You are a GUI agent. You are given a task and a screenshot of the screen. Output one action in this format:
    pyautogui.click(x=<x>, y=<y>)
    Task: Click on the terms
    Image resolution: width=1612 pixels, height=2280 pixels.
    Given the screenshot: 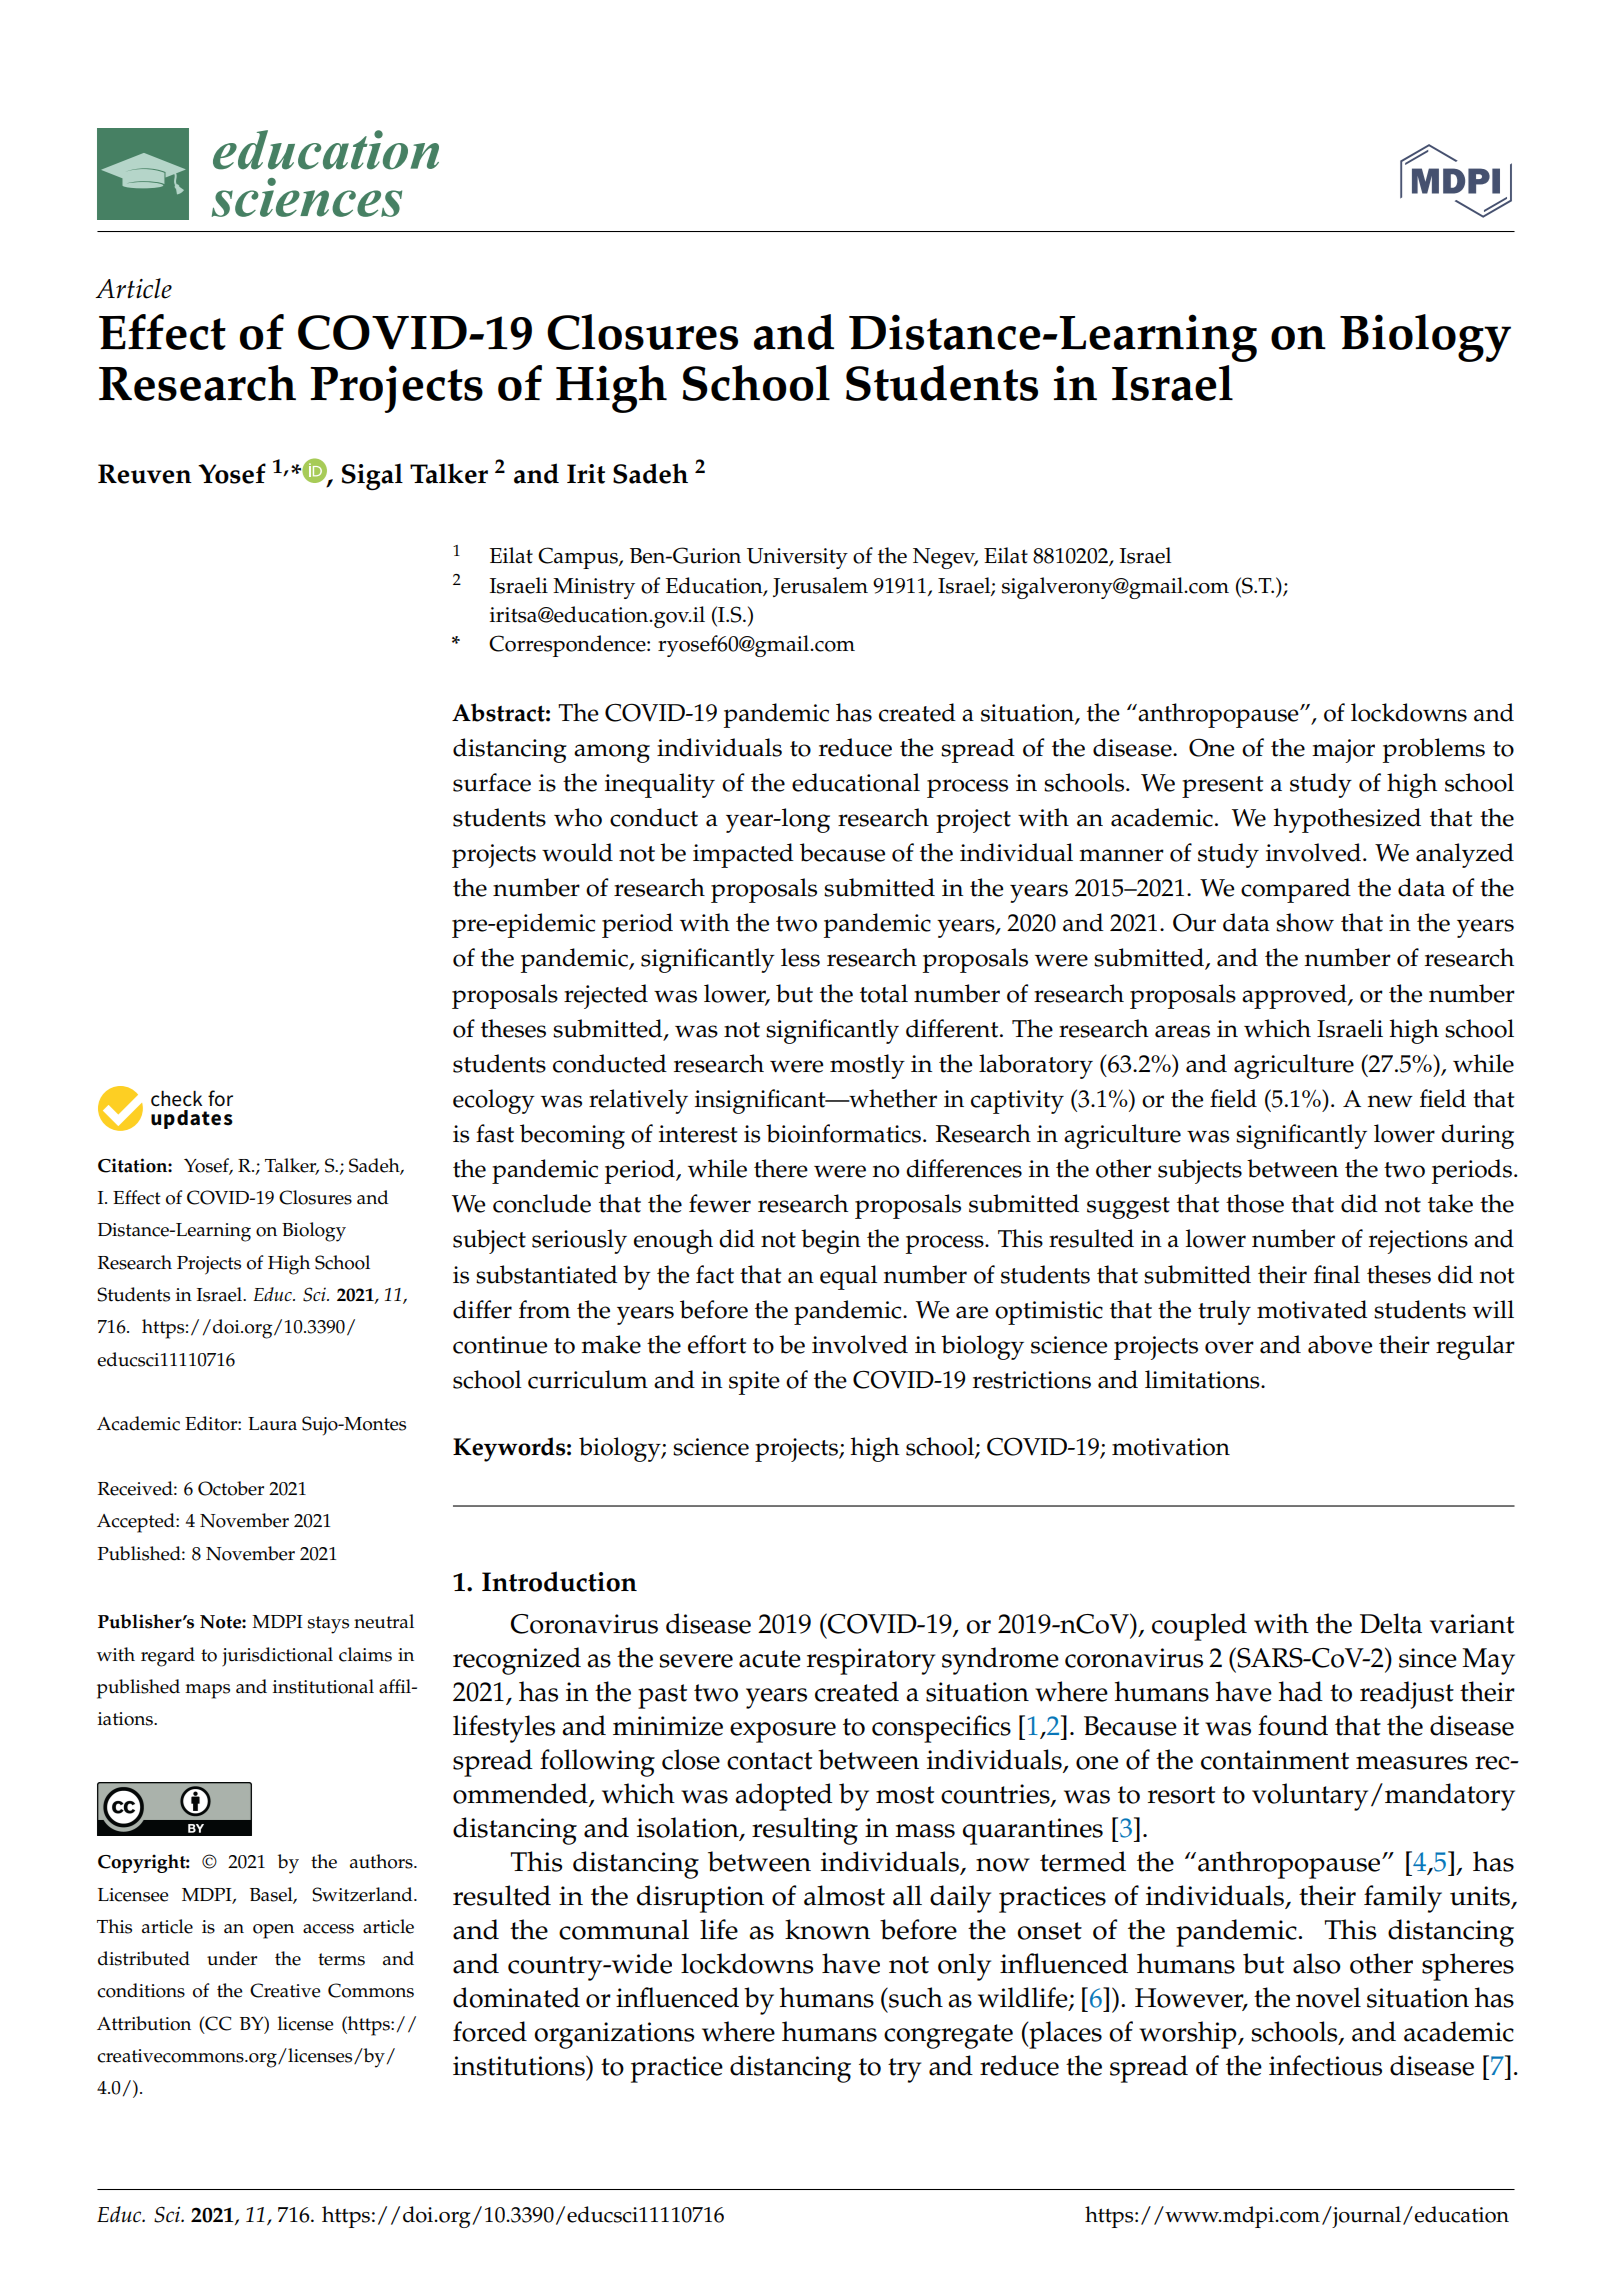 What is the action you would take?
    pyautogui.click(x=341, y=1959)
